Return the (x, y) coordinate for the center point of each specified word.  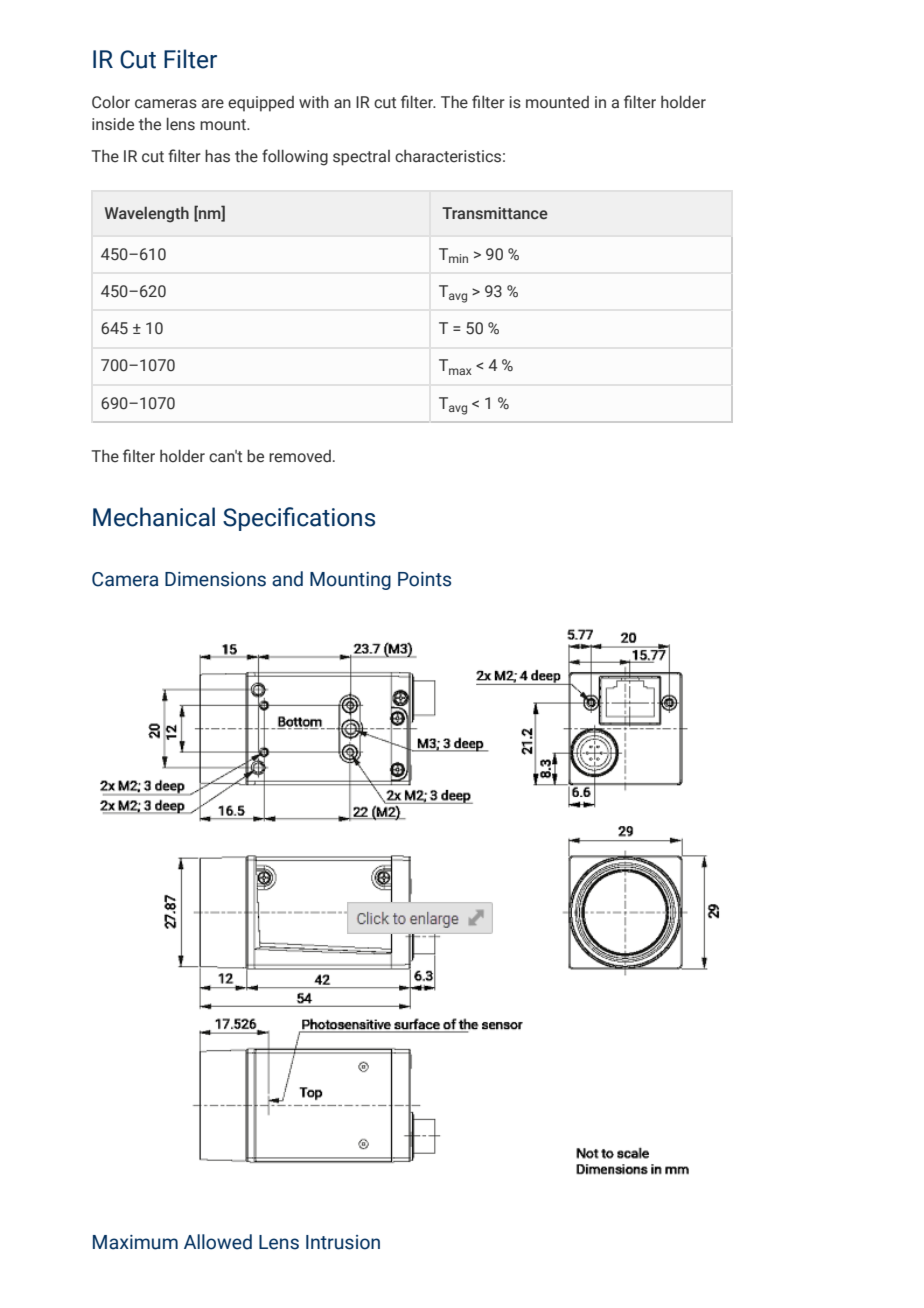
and (287, 579)
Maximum (135, 1242)
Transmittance (495, 213)
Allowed (218, 1242)
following (295, 157)
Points (424, 579)
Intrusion (343, 1242)
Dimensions (215, 579)
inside (113, 124)
